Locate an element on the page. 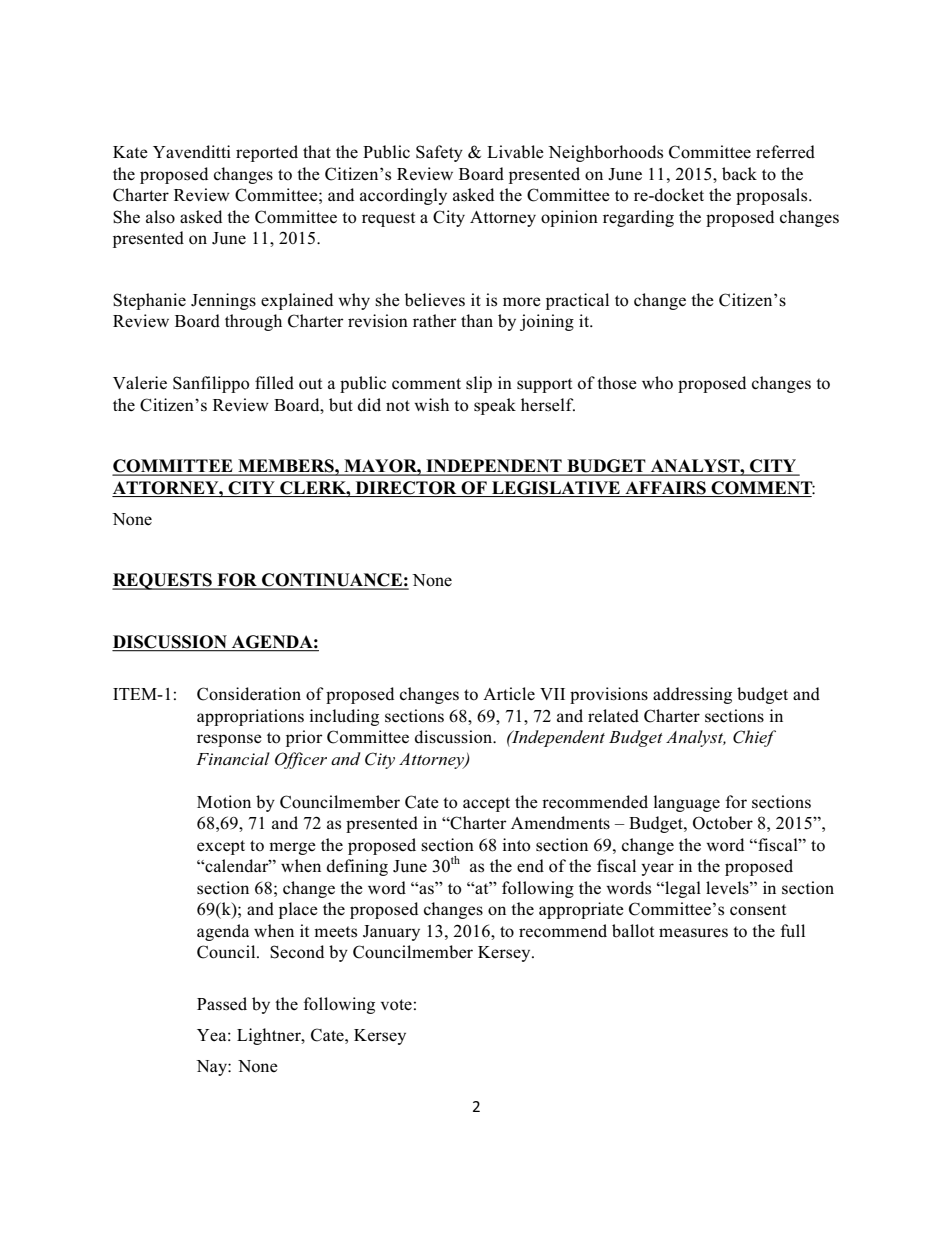 The image size is (952, 1233). measures is located at coordinates (693, 932).
